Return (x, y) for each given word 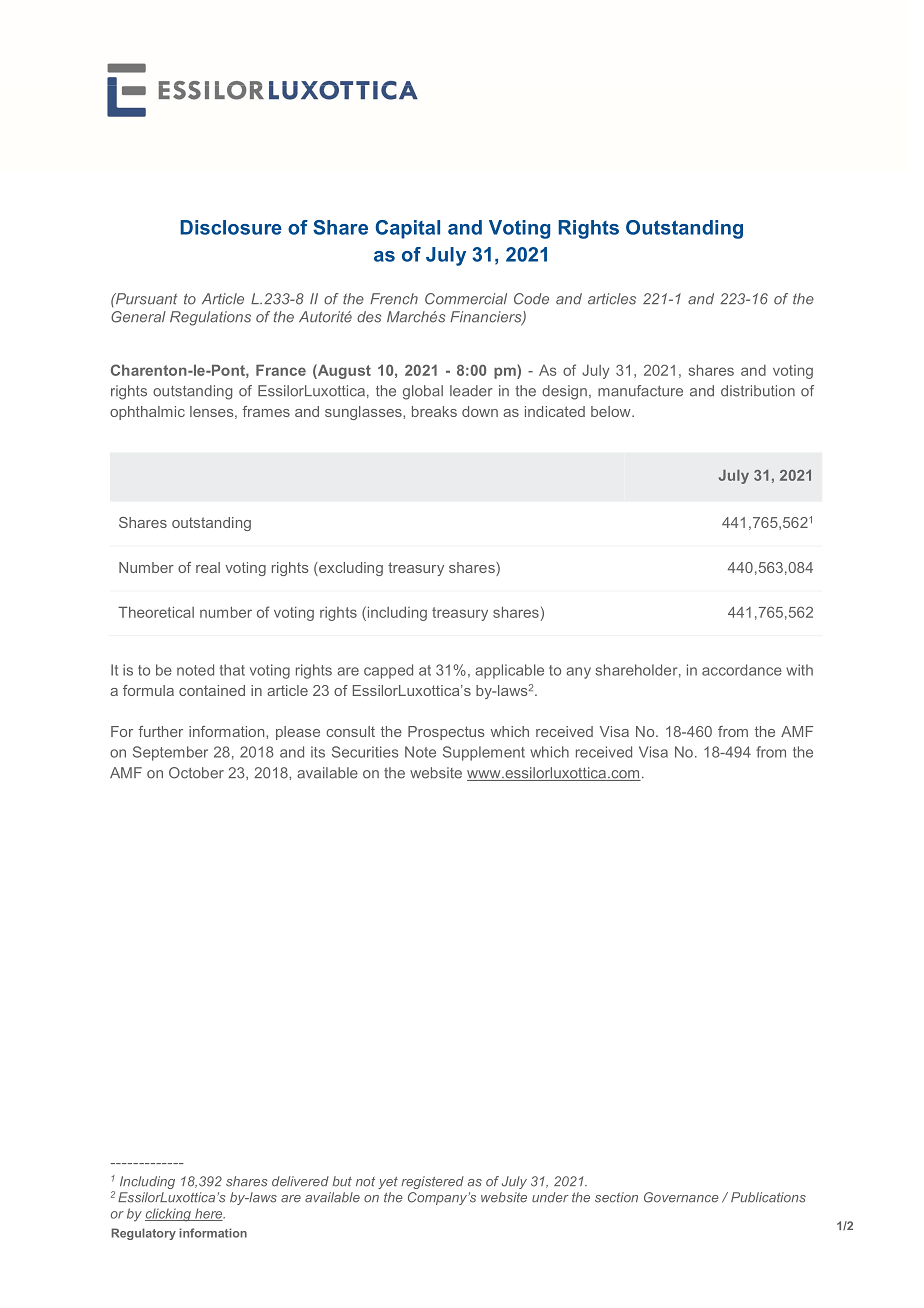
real (208, 567)
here (209, 1214)
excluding (350, 569)
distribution (758, 391)
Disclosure (231, 227)
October (196, 773)
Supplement (484, 753)
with (799, 670)
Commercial (466, 299)
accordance (742, 670)
